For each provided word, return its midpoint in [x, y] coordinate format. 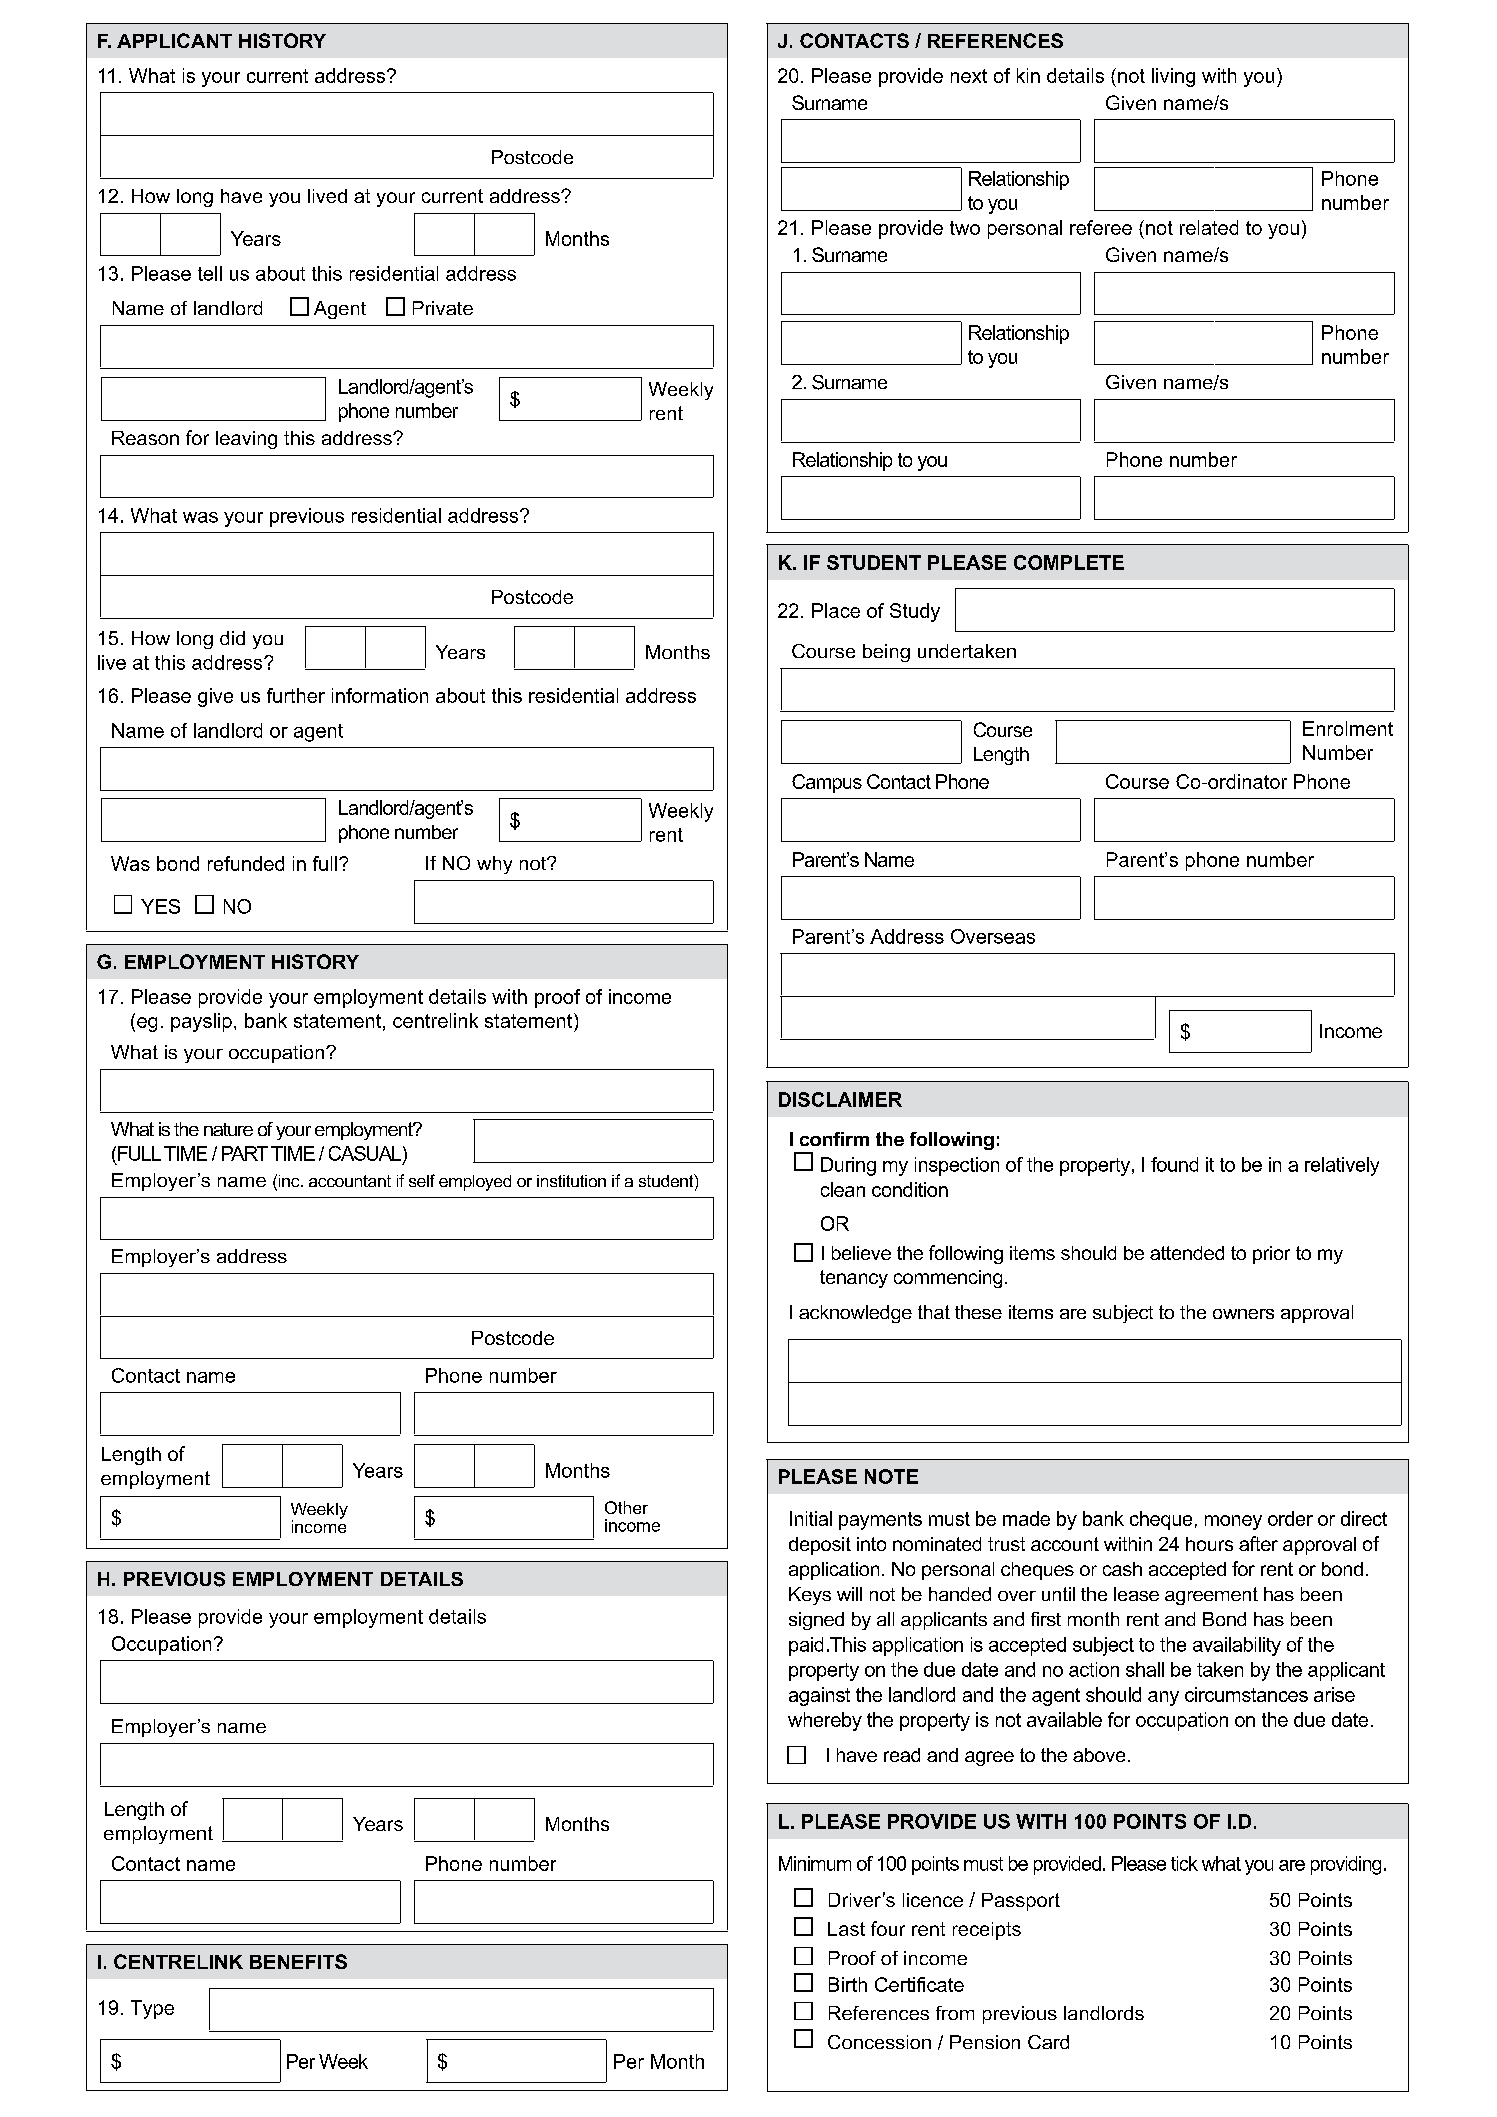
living [1173, 77]
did [232, 638]
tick [1184, 1863]
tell [210, 273]
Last [846, 1929]
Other [626, 1507]
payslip [201, 1022]
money [1233, 1522]
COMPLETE [1069, 562]
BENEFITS [298, 1961]
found [1174, 1164]
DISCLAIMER [840, 1099]
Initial [811, 1518]
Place [836, 610]
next [969, 76]
